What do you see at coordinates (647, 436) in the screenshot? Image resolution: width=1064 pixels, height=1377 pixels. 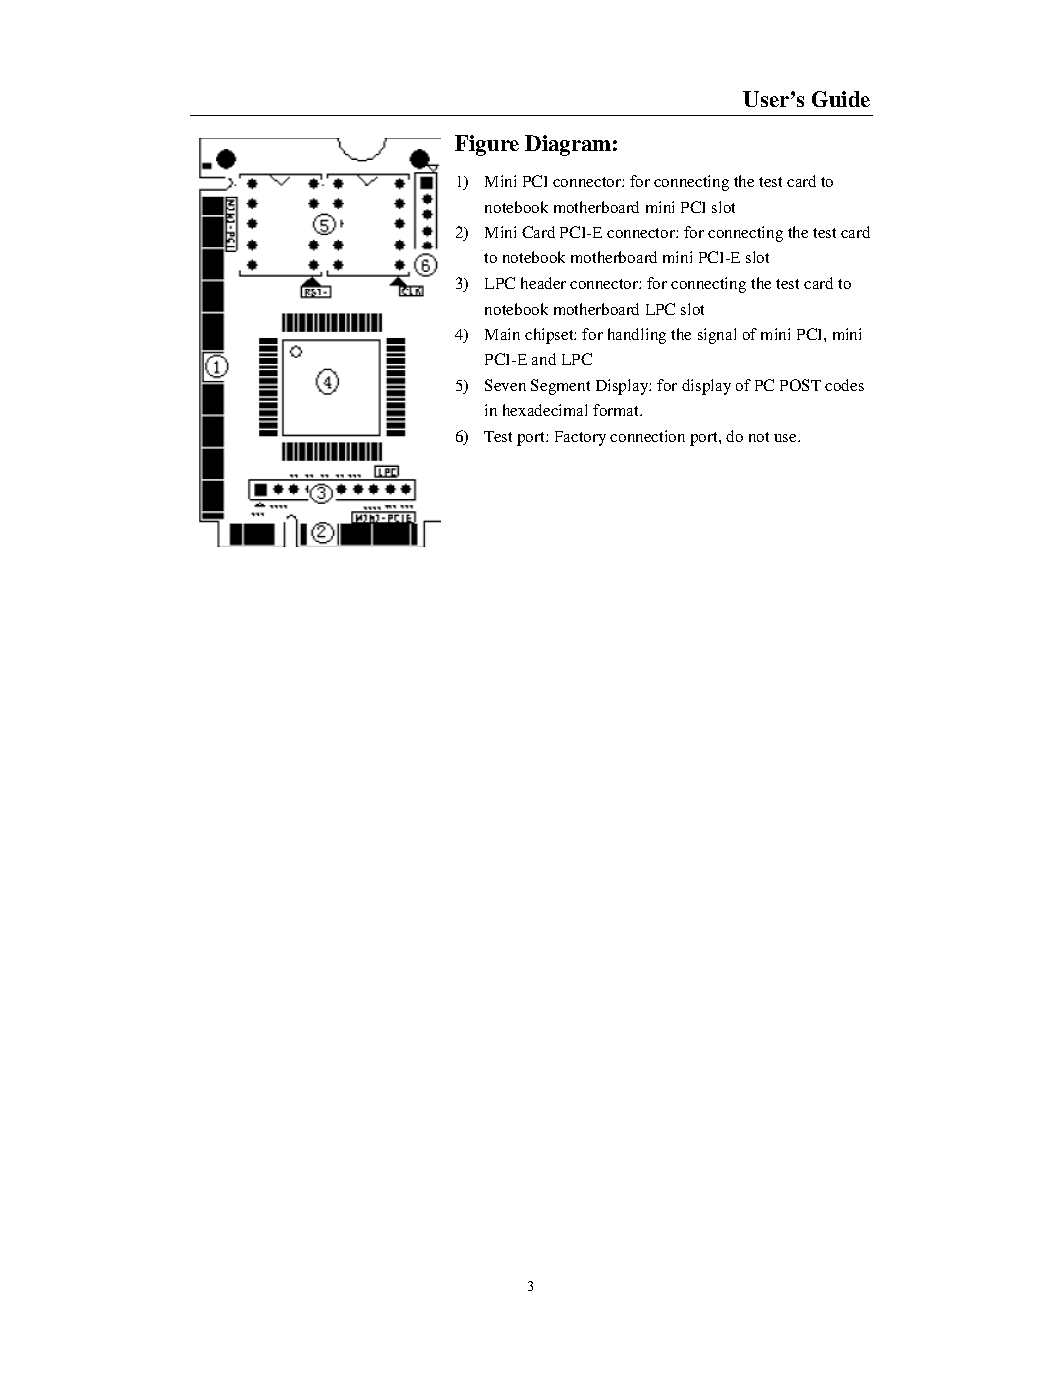 I see `connection` at bounding box center [647, 436].
